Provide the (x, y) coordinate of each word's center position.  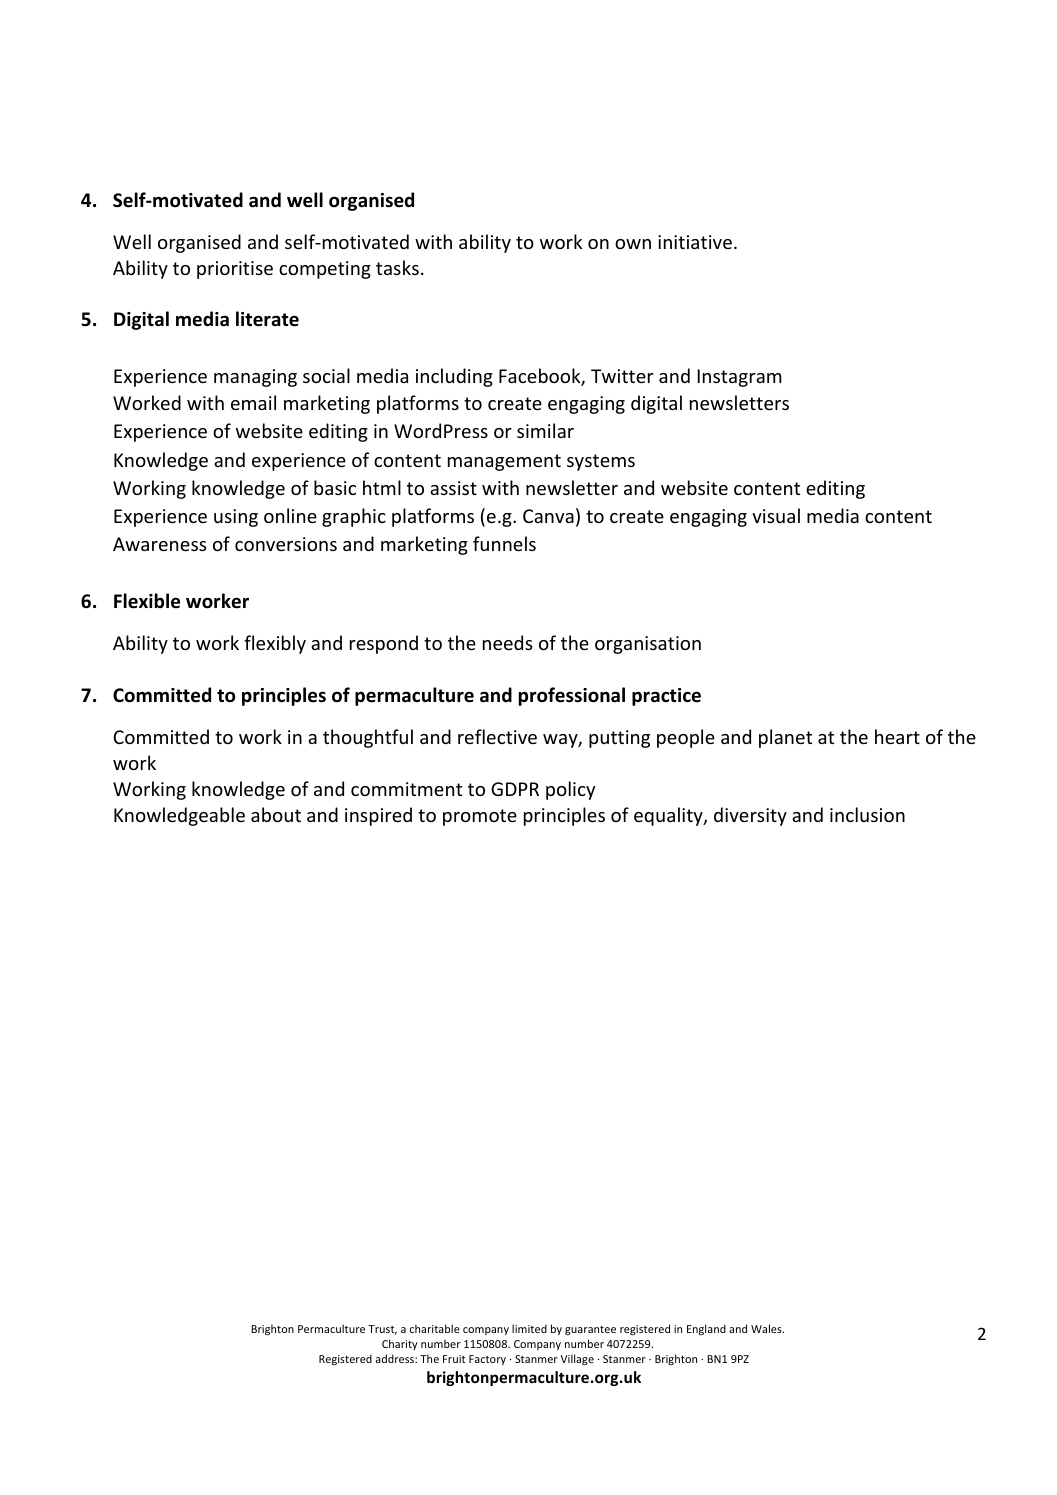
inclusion (867, 814)
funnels (504, 543)
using (236, 518)
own (633, 244)
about (276, 814)
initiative (695, 242)
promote (480, 817)
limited (529, 1328)
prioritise (235, 270)
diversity (750, 816)
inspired (378, 816)
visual (776, 515)
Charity (400, 1344)
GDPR (515, 789)
